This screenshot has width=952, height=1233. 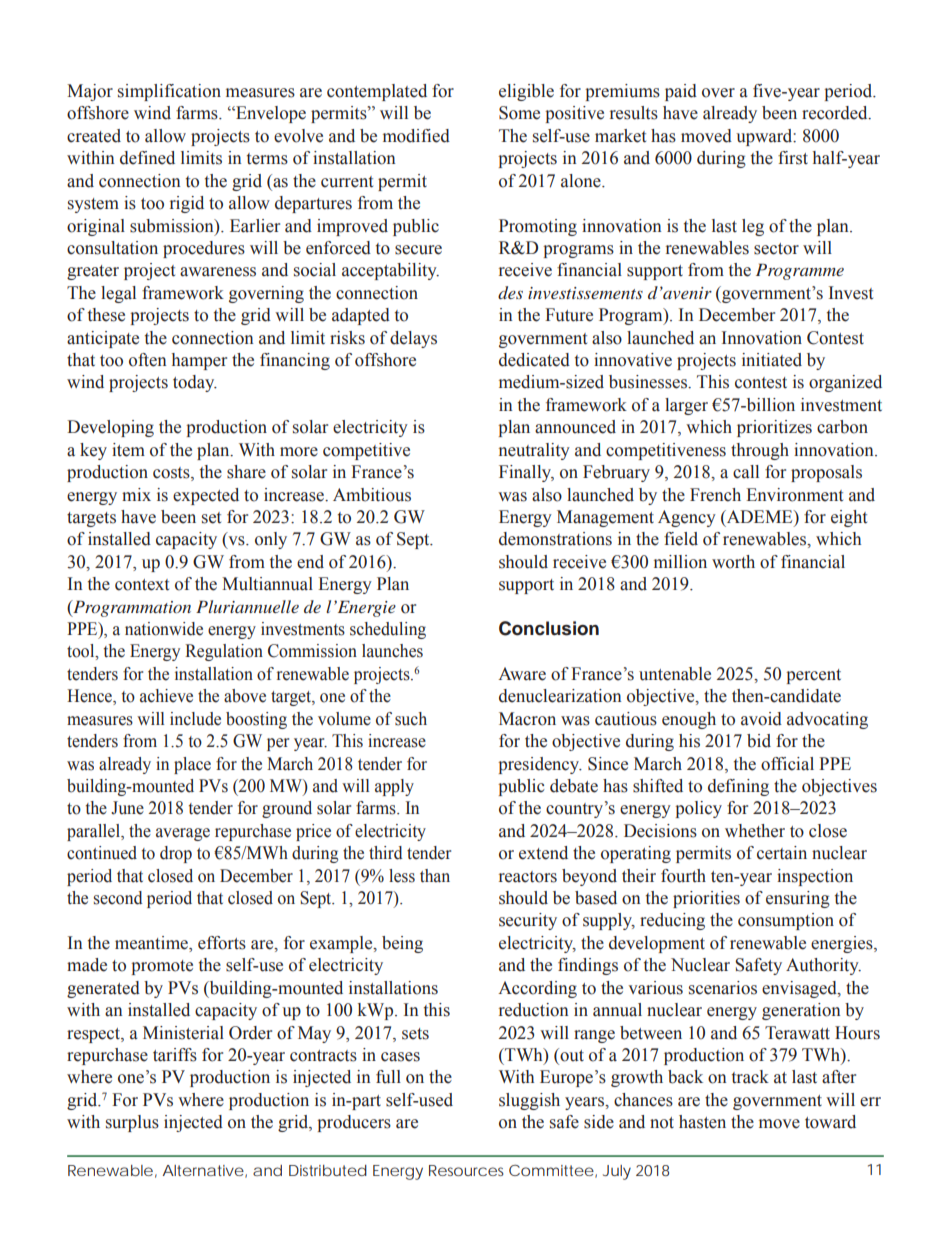 I want to click on first, so click(x=793, y=158).
